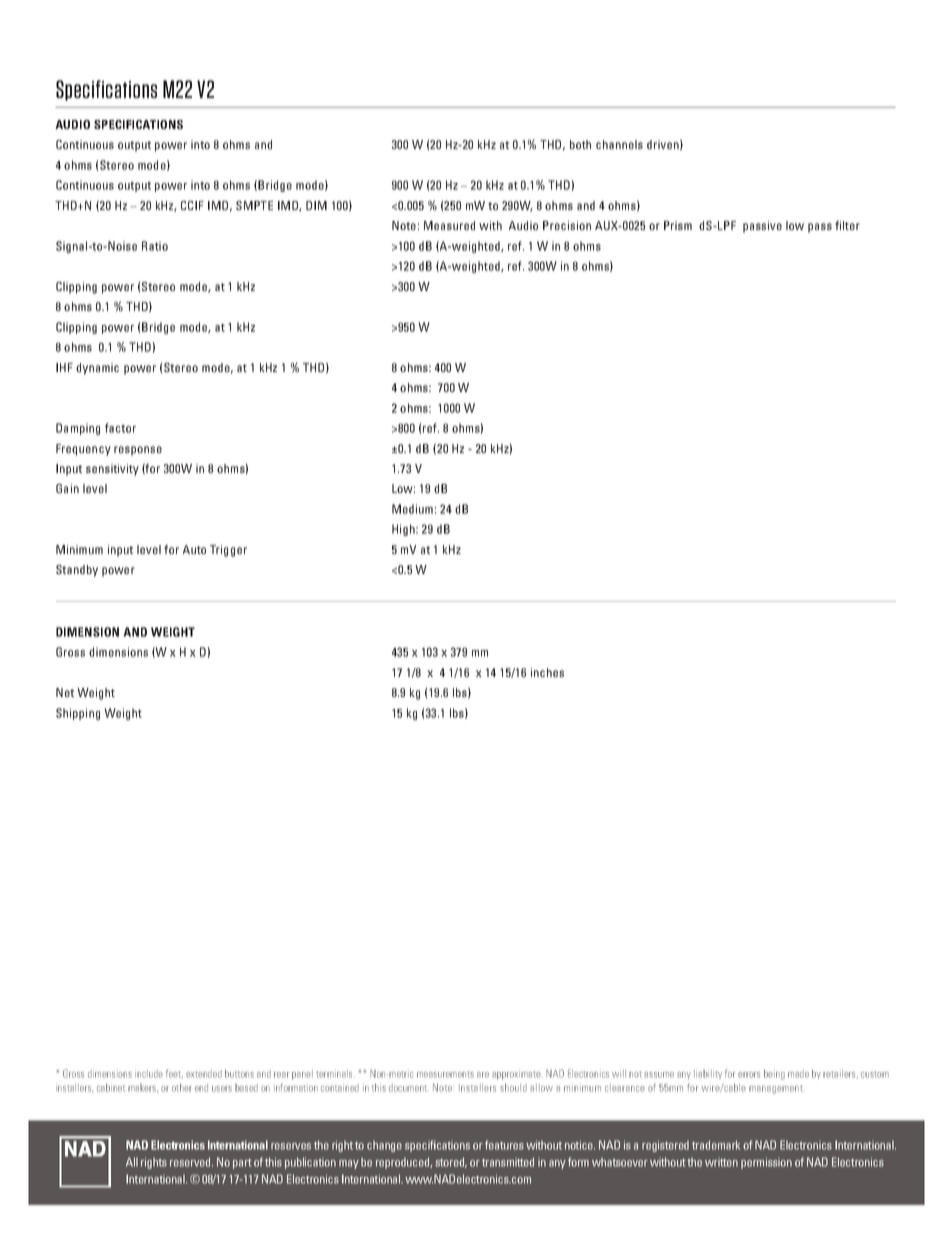 Image resolution: width=952 pixels, height=1233 pixels. I want to click on Trigger, so click(228, 551).
